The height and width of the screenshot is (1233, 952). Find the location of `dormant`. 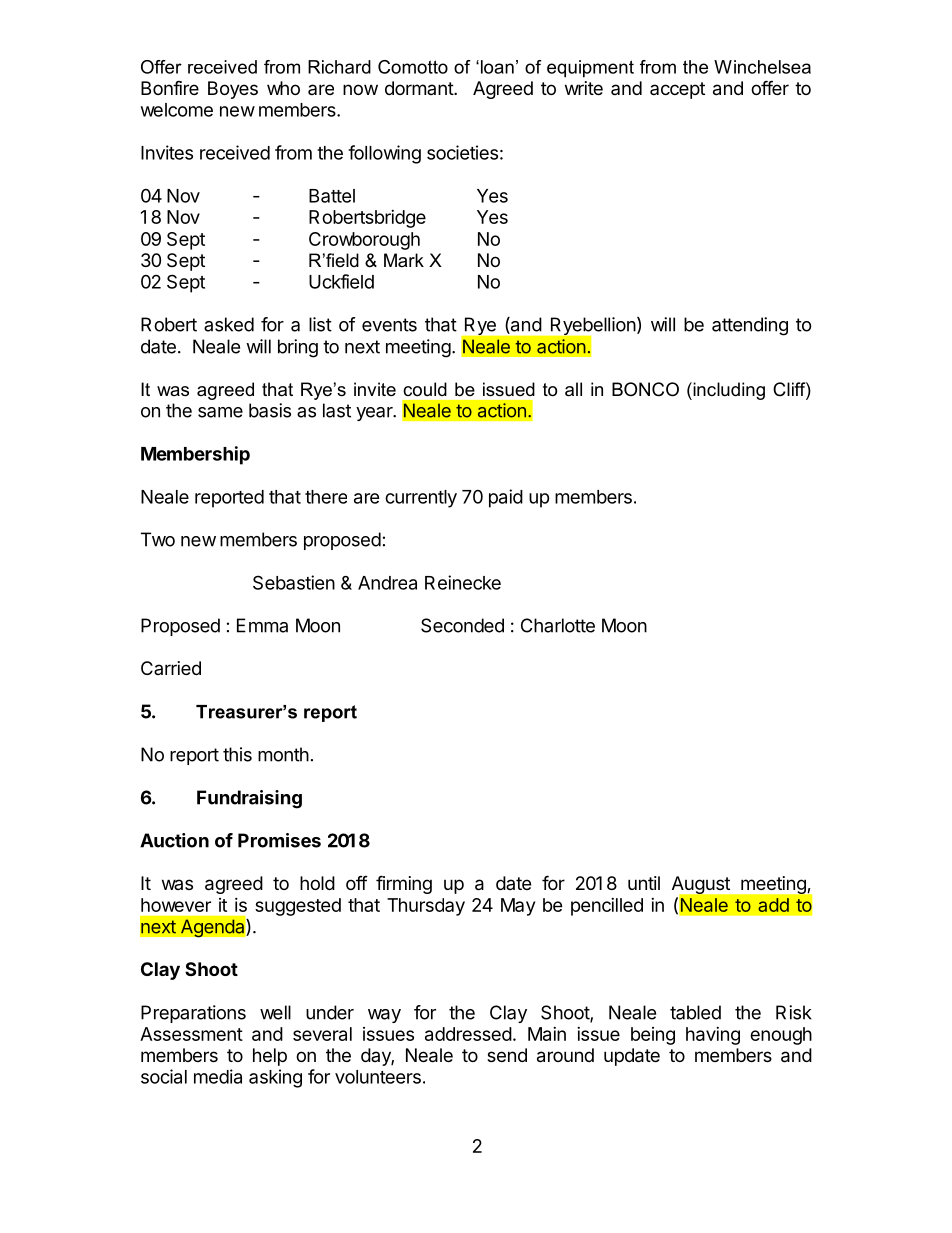

dormant is located at coordinates (420, 88).
